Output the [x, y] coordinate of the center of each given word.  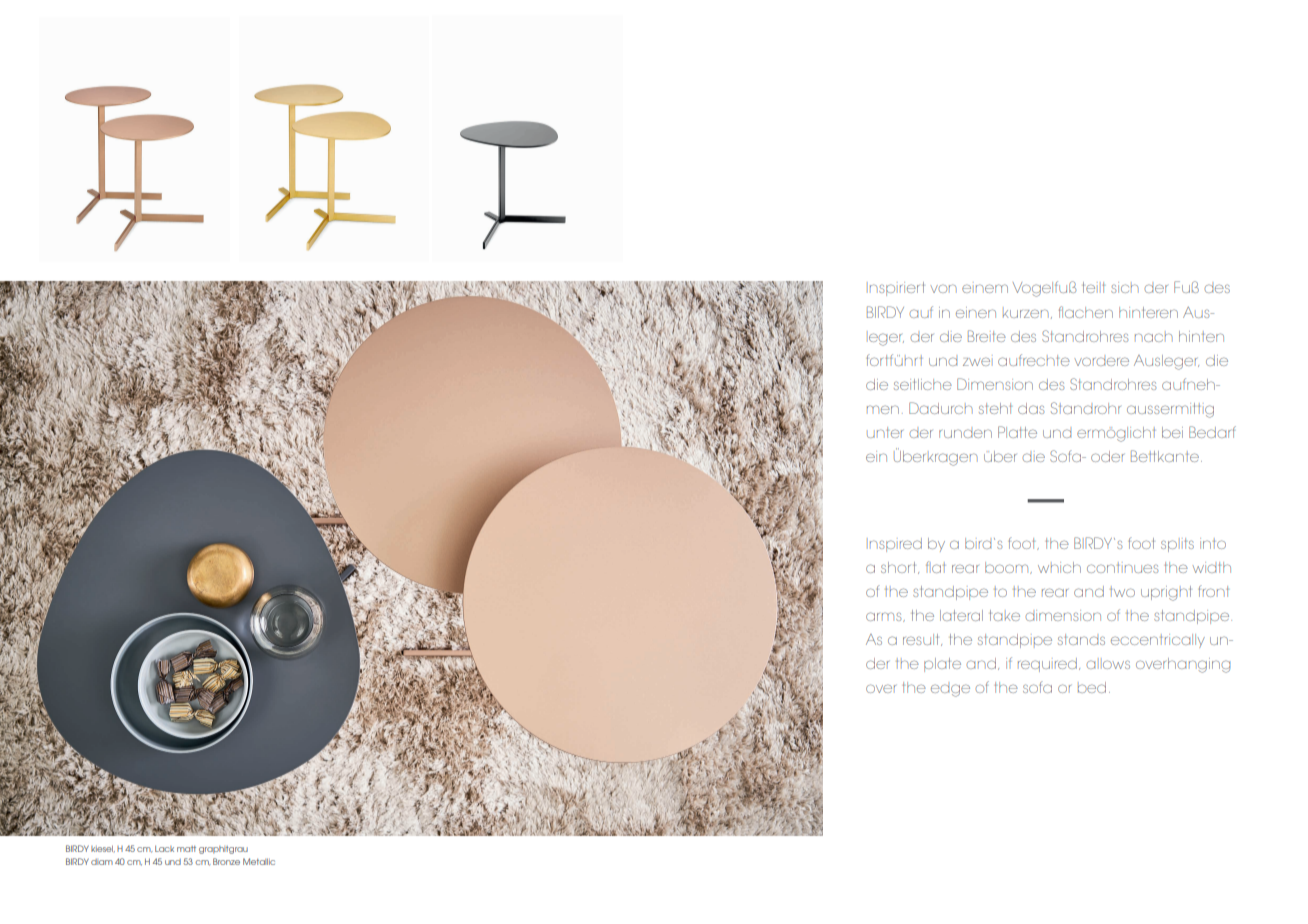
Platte [1017, 432]
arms [885, 617]
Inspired [894, 545]
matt [186, 849]
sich [1125, 287]
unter [885, 432]
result [922, 640]
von [943, 288]
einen [976, 312]
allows [1108, 664]
